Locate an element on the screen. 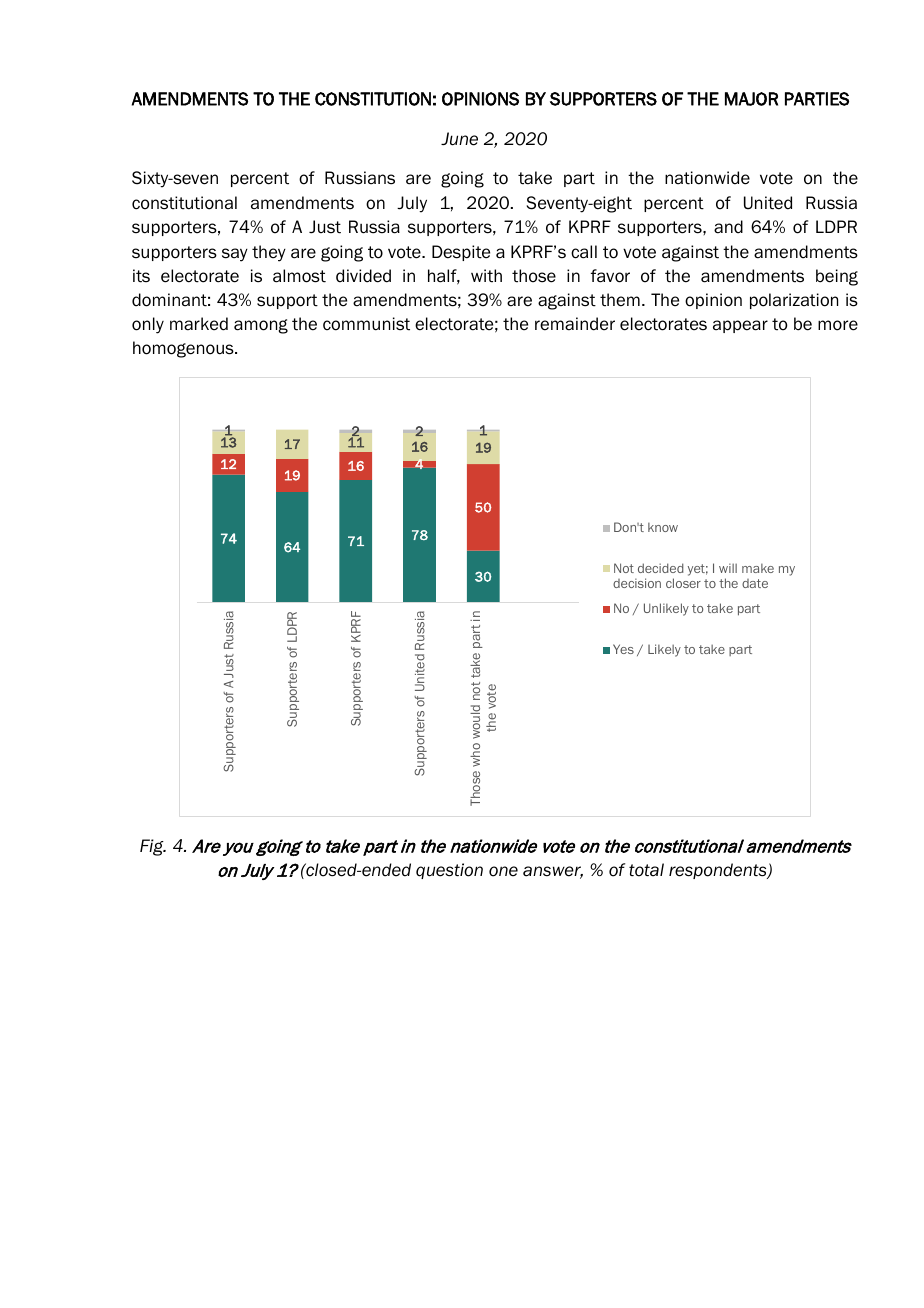  one is located at coordinates (503, 871).
